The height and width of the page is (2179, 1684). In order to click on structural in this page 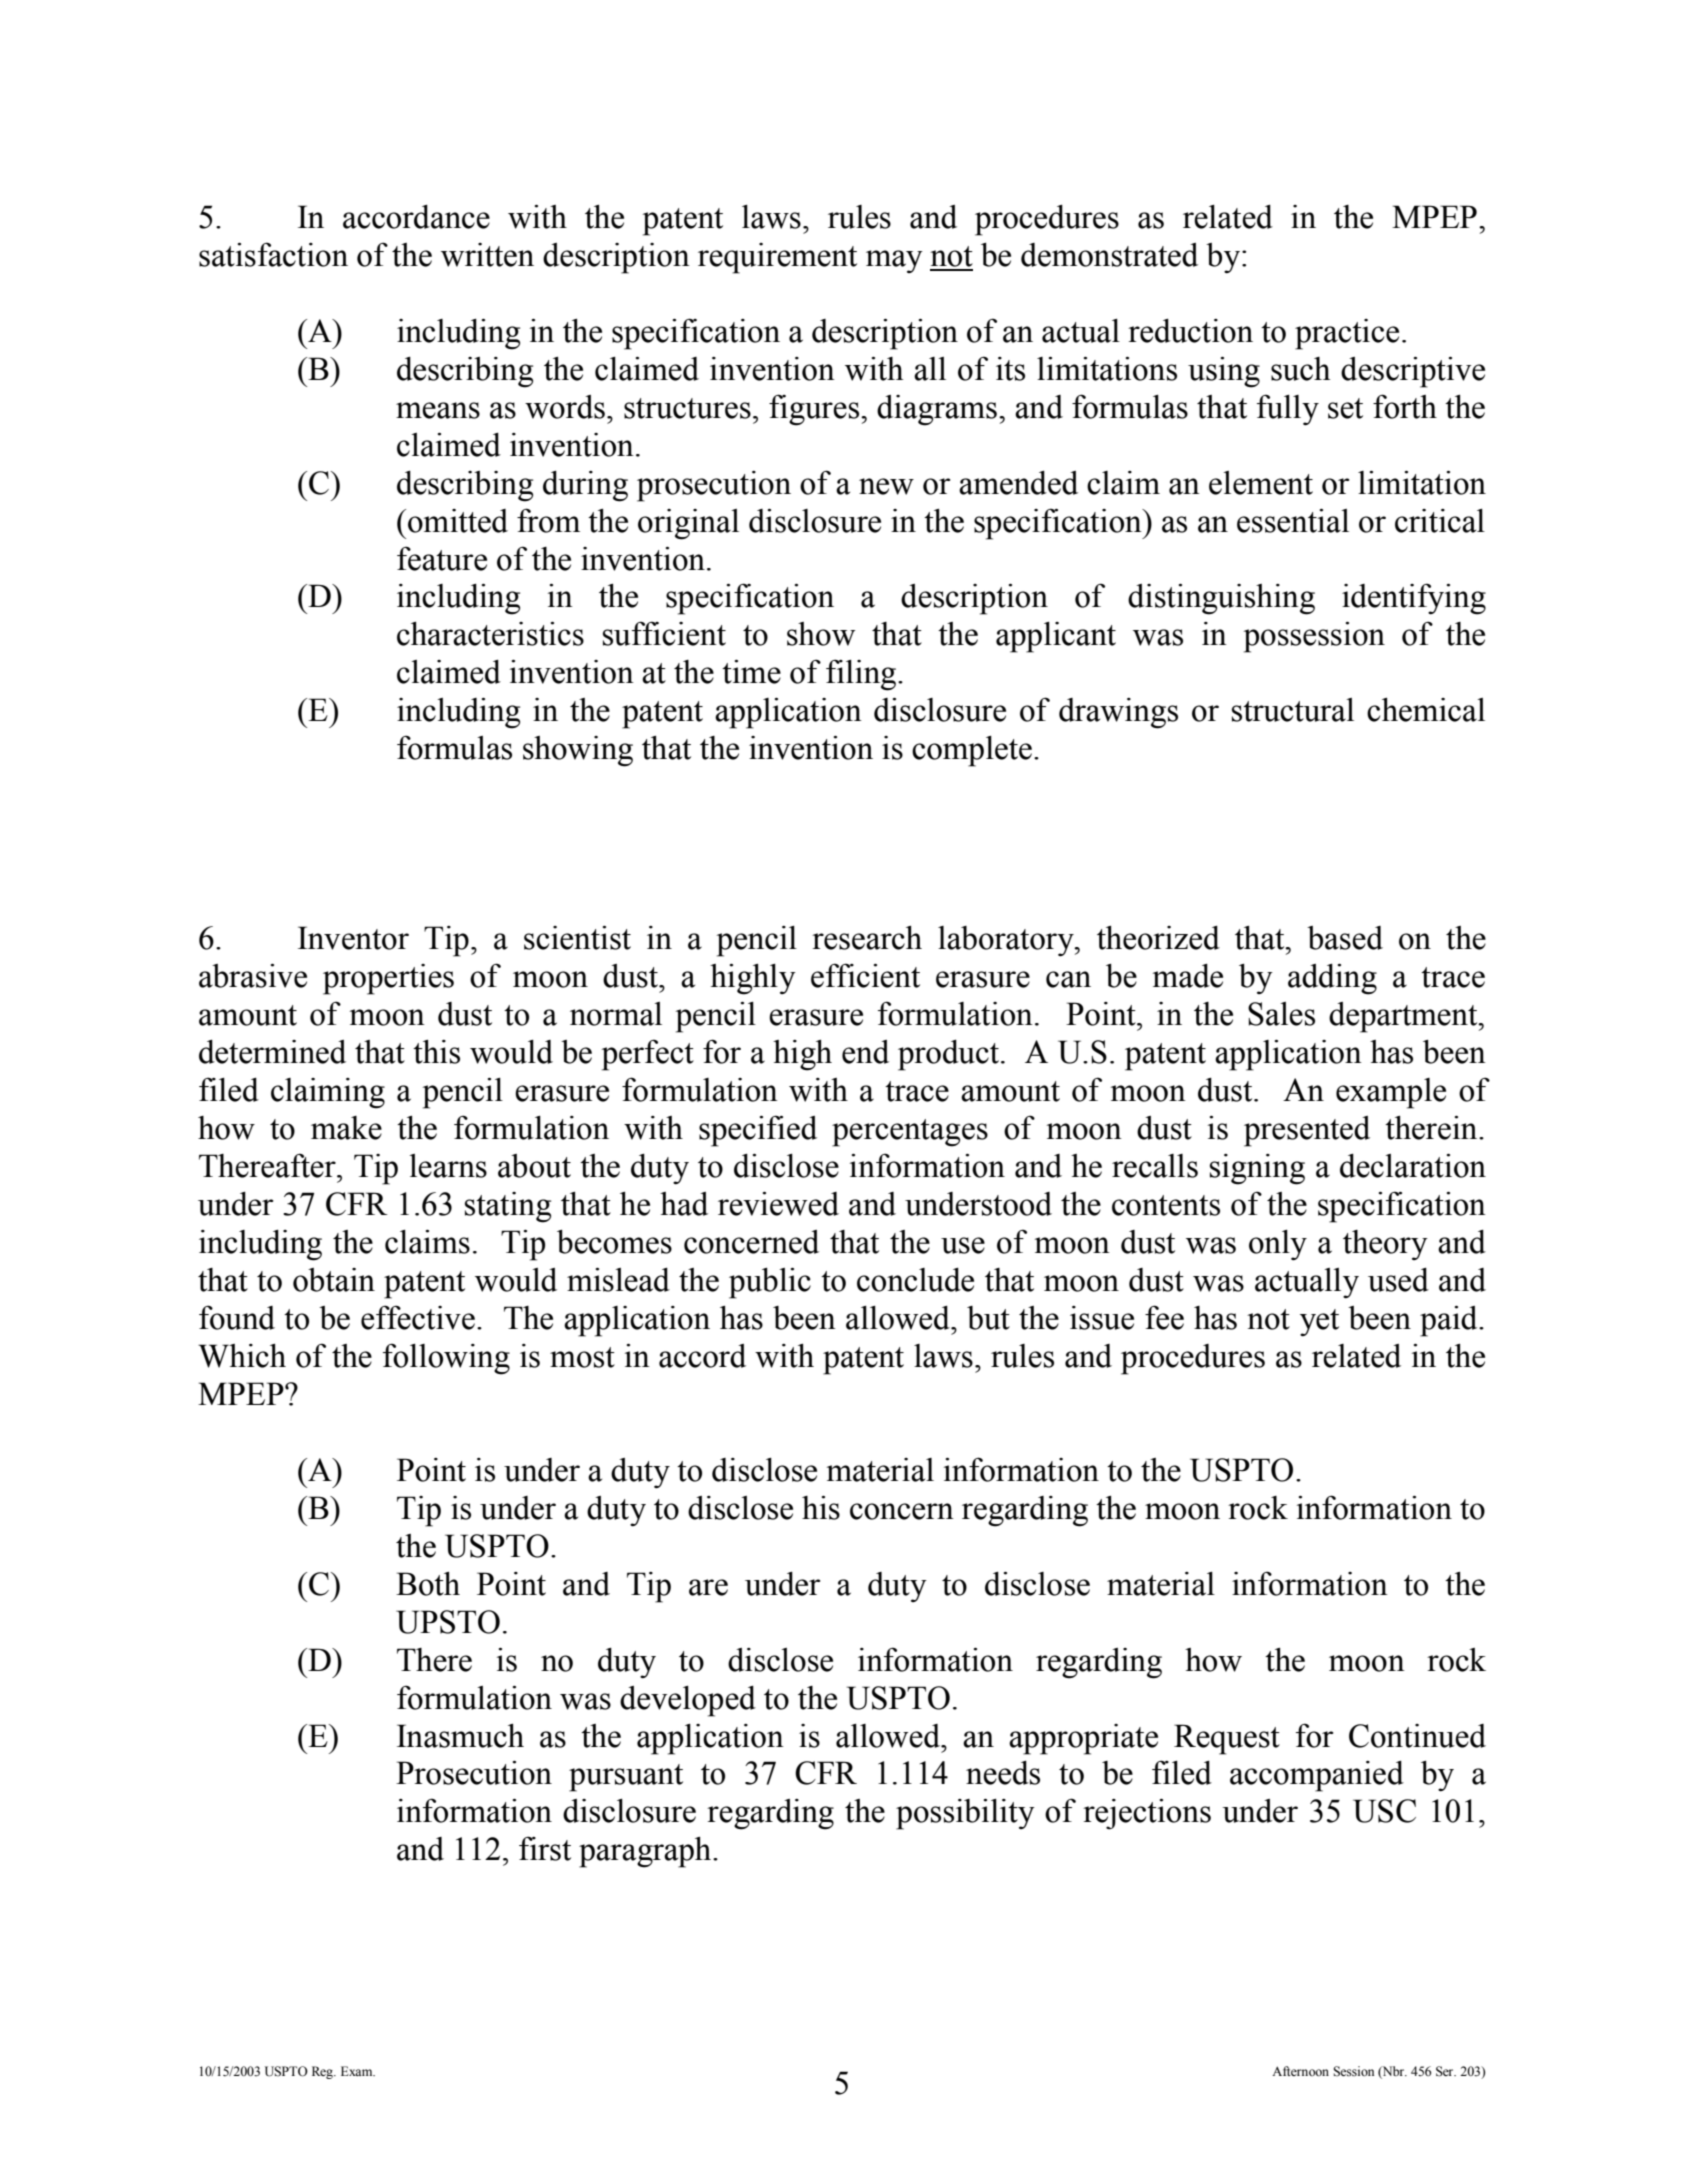, I will do `click(1293, 710)`.
